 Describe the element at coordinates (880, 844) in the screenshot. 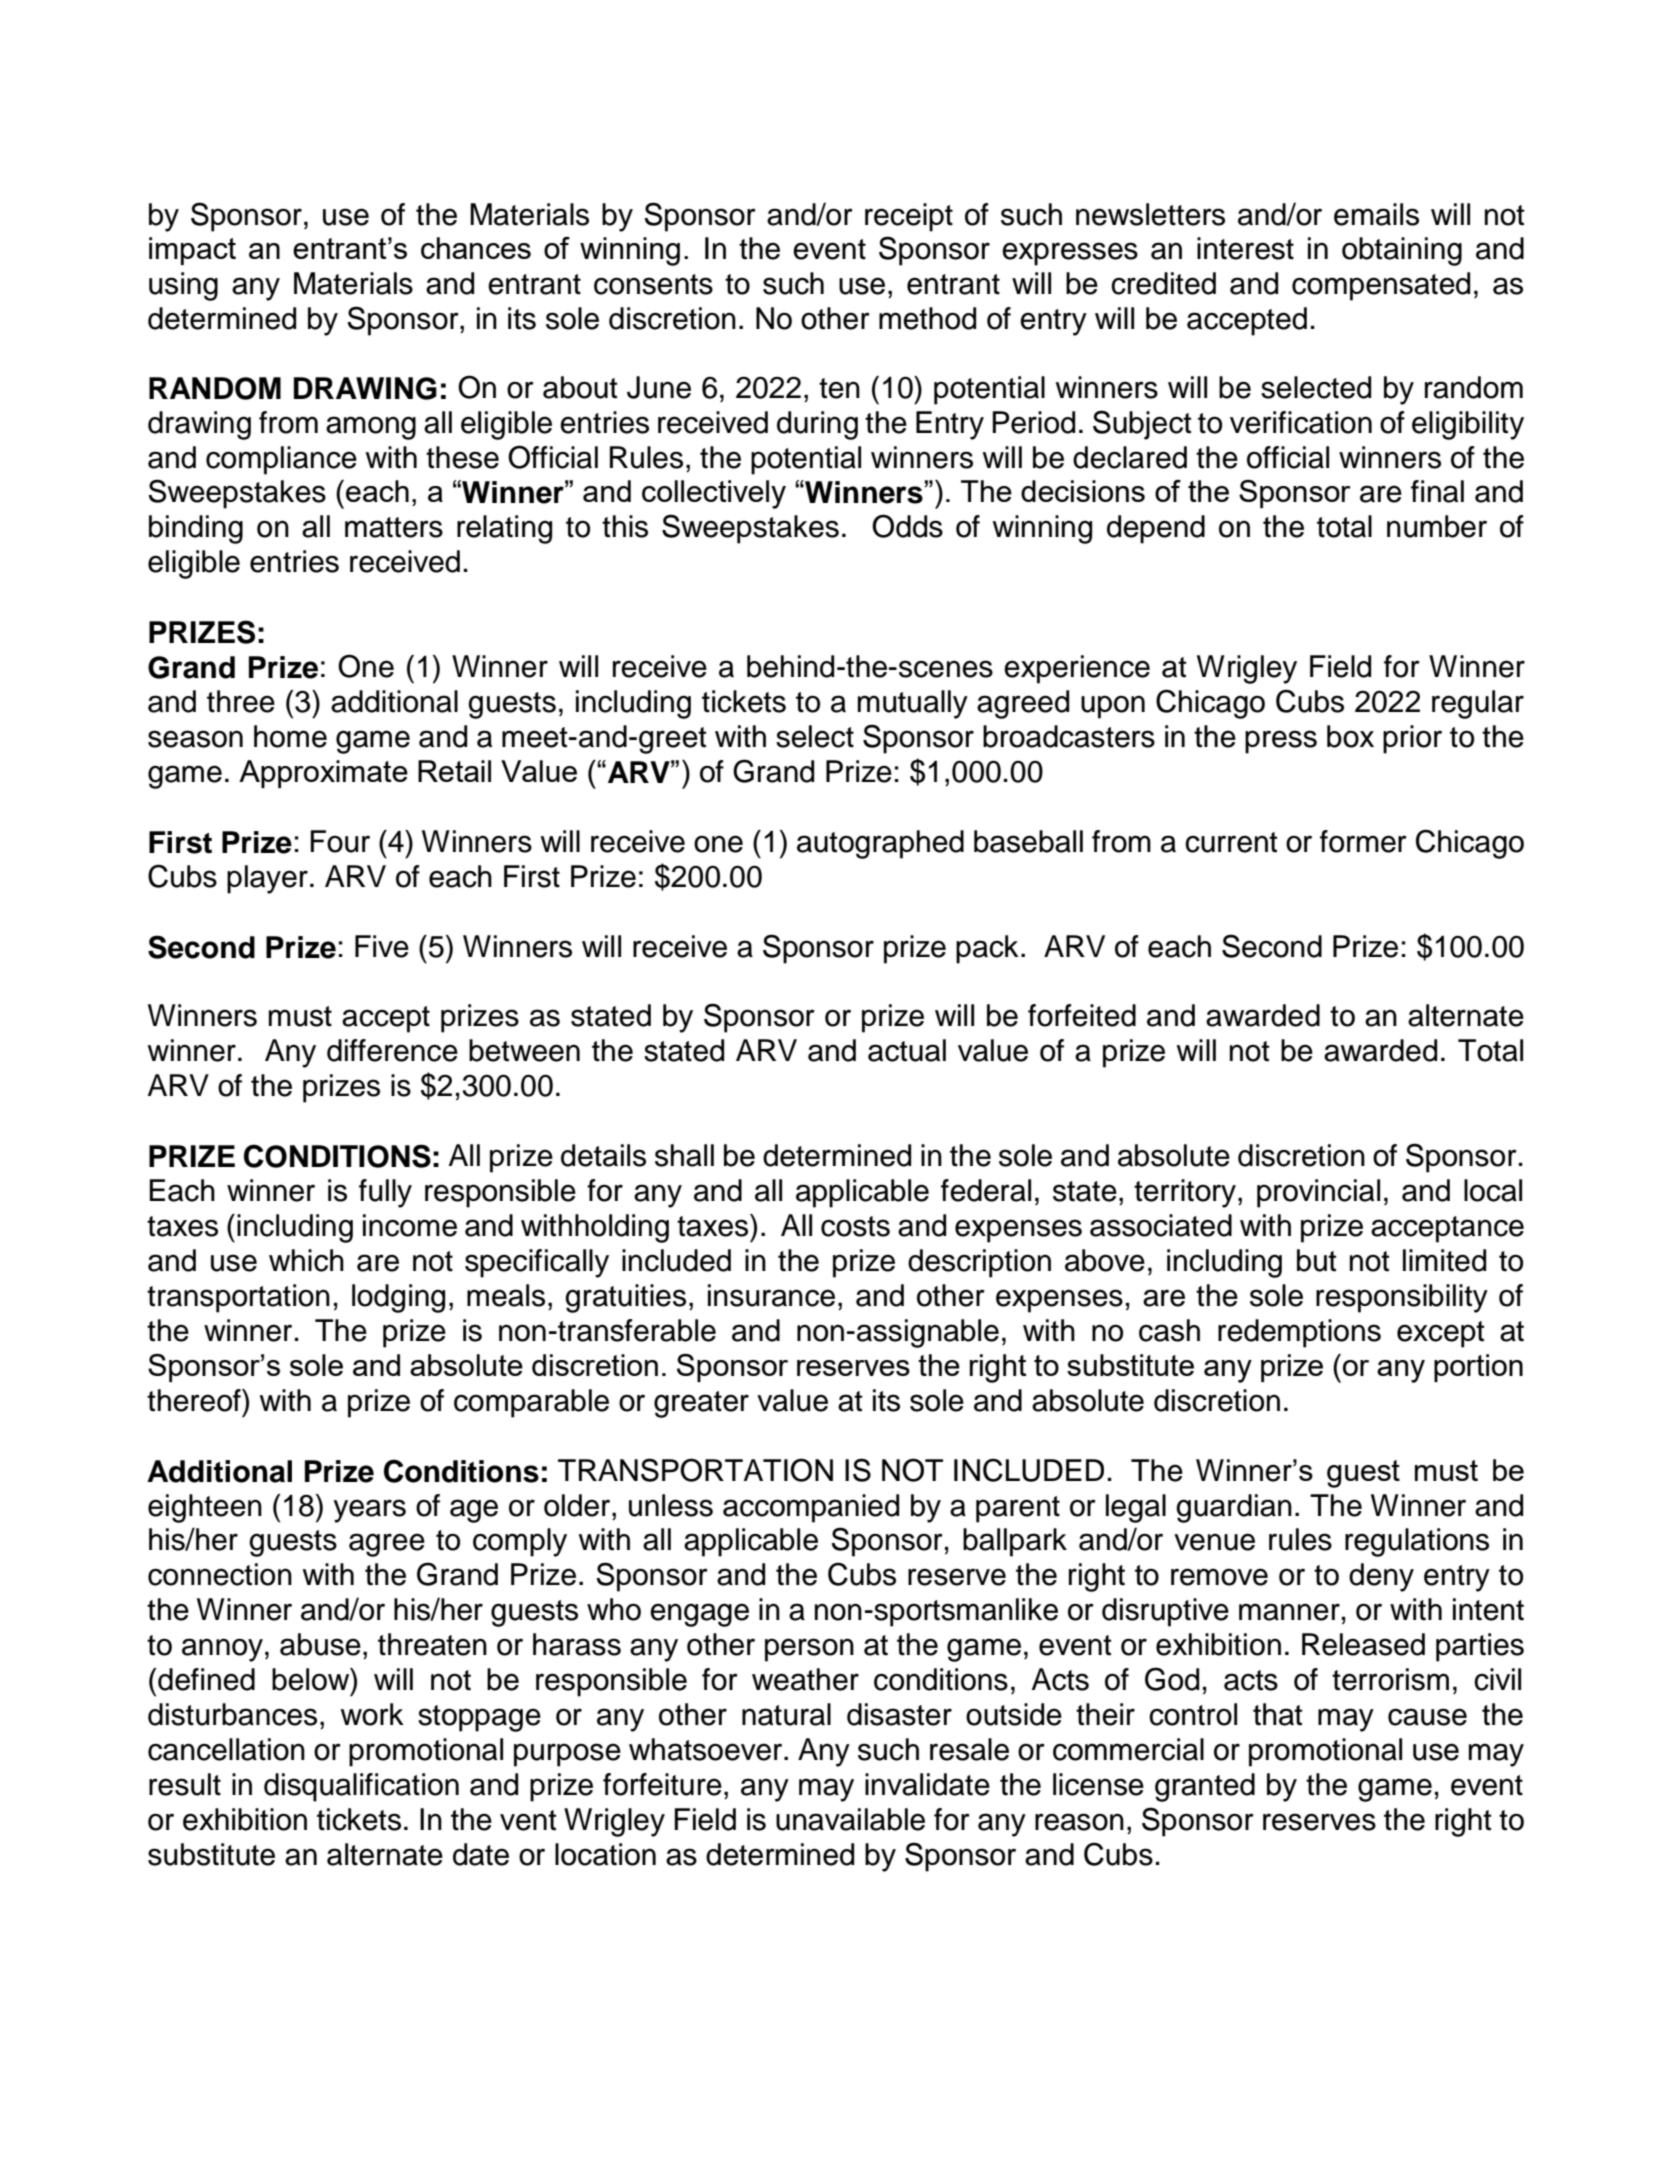

I see `autographed` at that location.
